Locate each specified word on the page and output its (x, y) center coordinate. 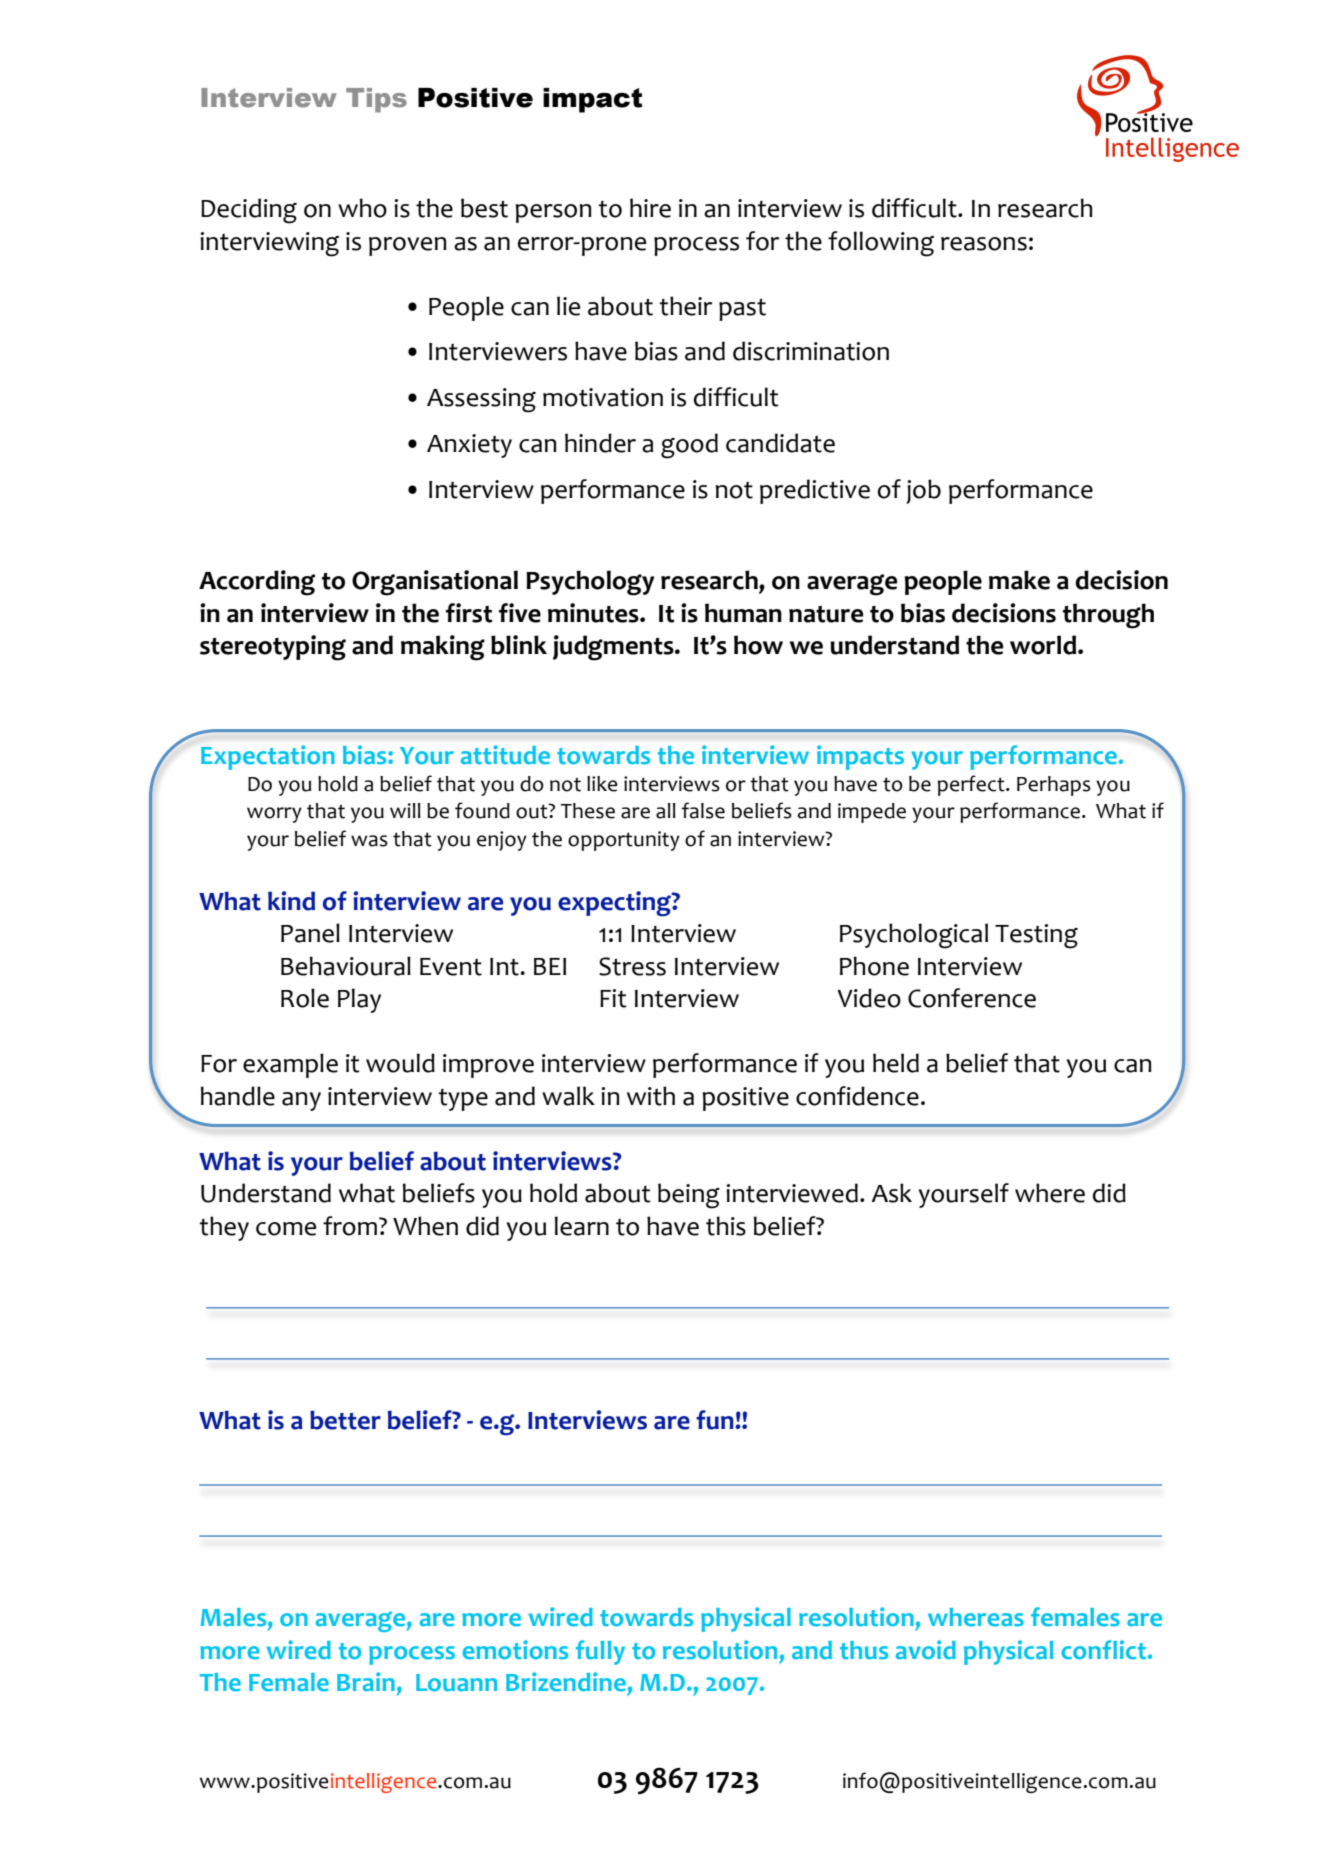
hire (650, 208)
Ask (892, 1193)
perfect (972, 785)
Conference (972, 998)
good (689, 446)
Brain (366, 1681)
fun (716, 1420)
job (923, 491)
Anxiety (469, 446)
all (666, 811)
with (651, 1096)
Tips (376, 100)
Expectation (268, 757)
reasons (984, 244)
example (290, 1065)
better (345, 1420)
